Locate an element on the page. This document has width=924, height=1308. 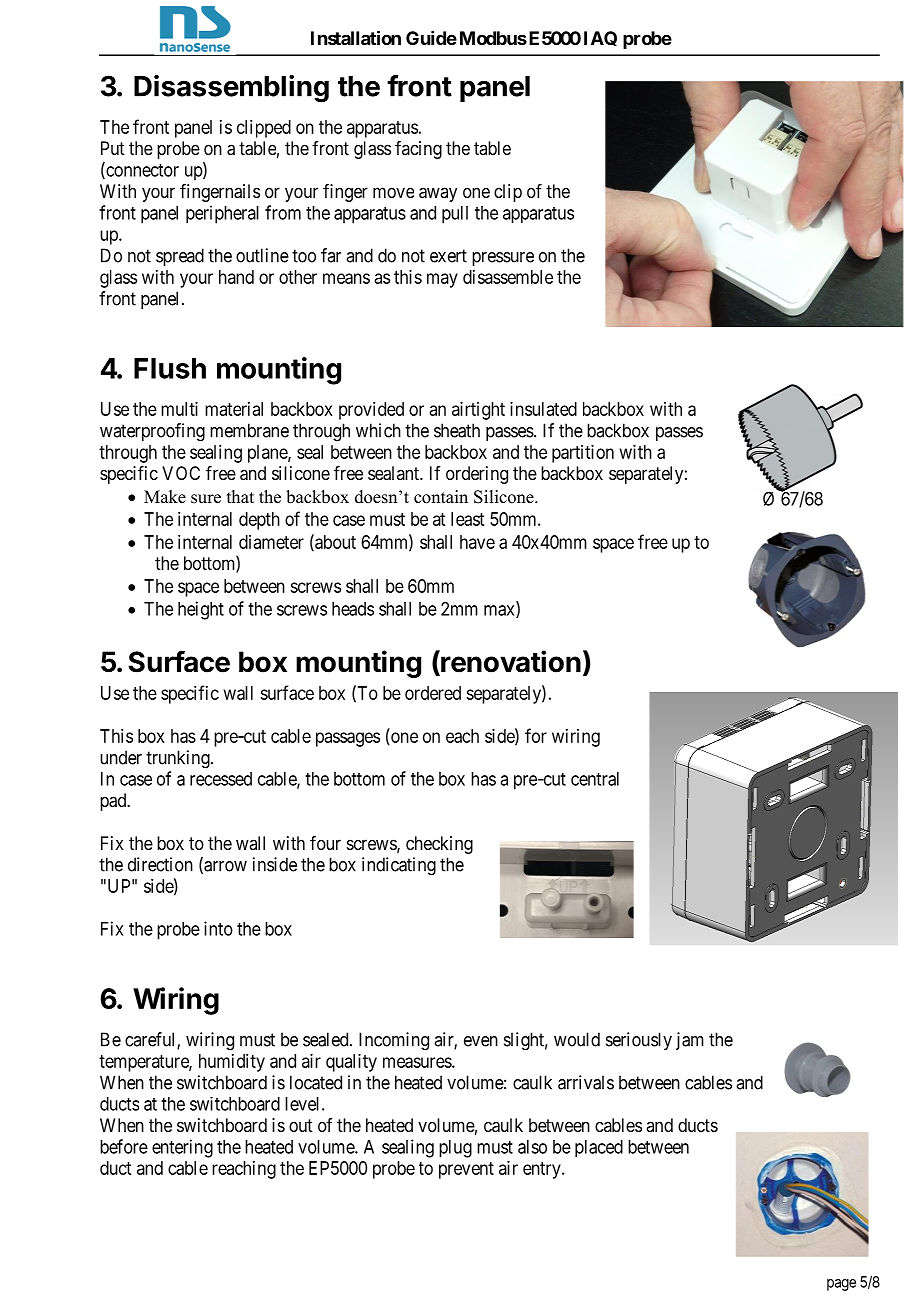
plug is located at coordinates (455, 1149).
